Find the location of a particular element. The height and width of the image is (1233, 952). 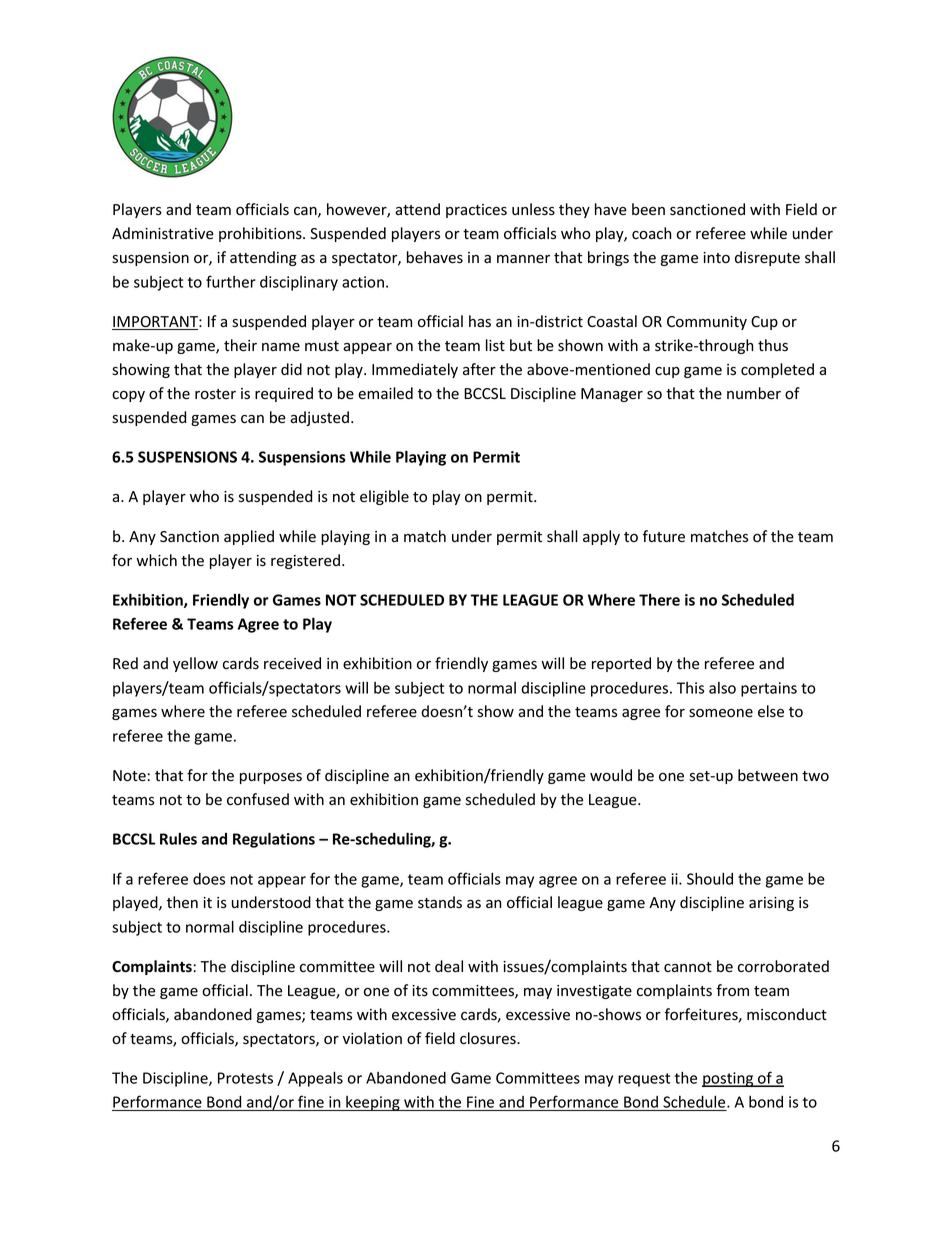

Protests is located at coordinates (245, 1078).
